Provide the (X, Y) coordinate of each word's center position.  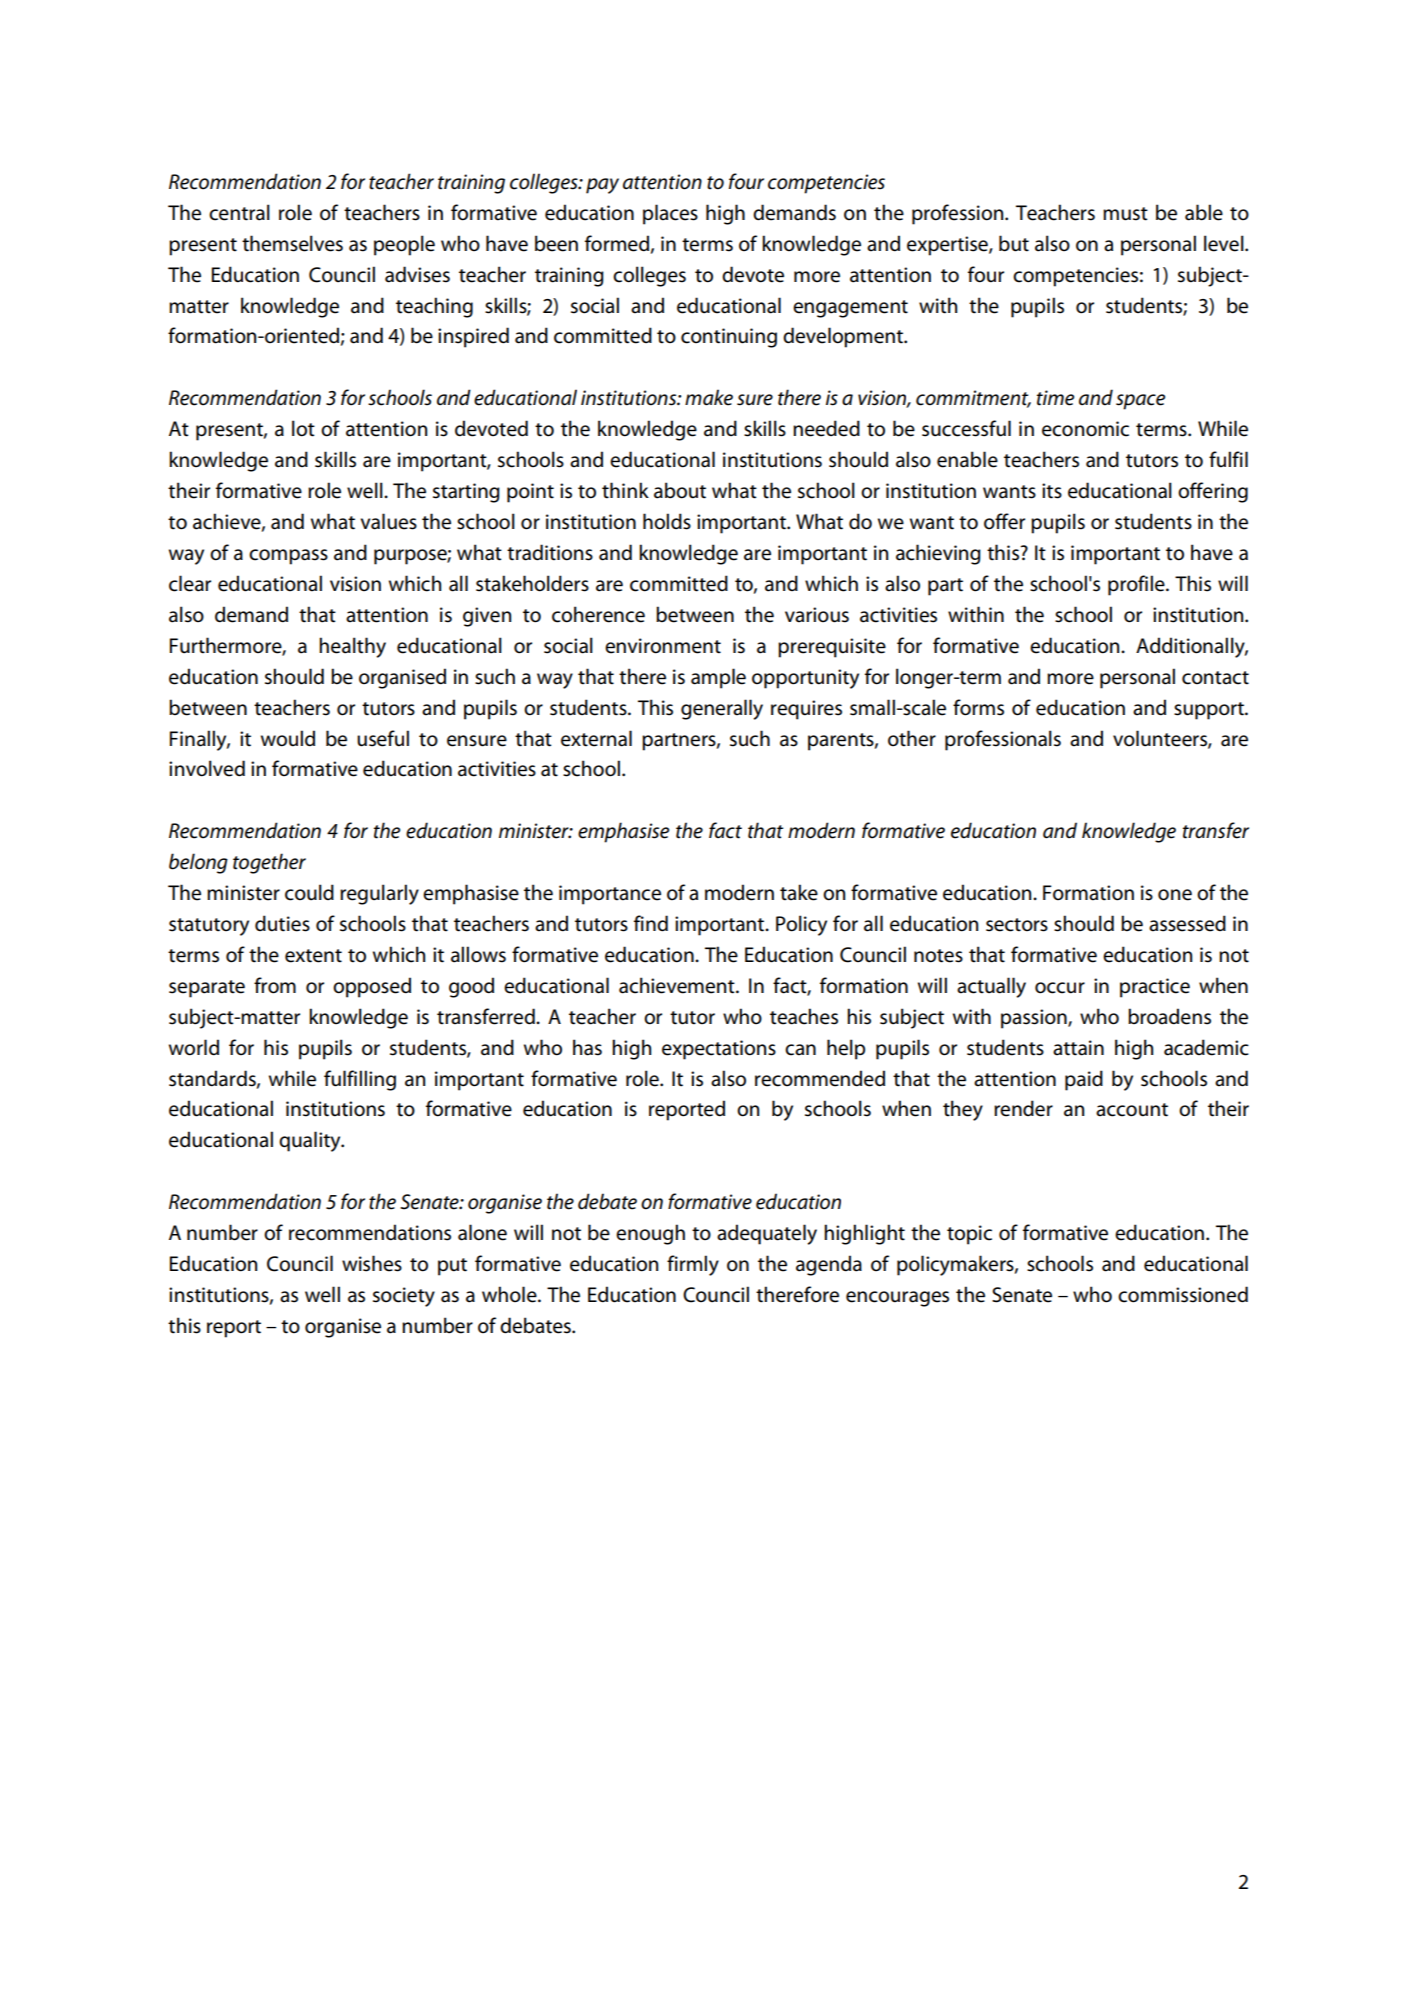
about (680, 490)
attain (1078, 1048)
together (269, 863)
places (670, 214)
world (194, 1047)
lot (303, 428)
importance (610, 895)
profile (1137, 585)
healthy (352, 647)
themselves (292, 243)
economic (1085, 429)
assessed (1187, 923)
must (1125, 214)
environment (663, 646)
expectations (719, 1050)
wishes (372, 1263)
